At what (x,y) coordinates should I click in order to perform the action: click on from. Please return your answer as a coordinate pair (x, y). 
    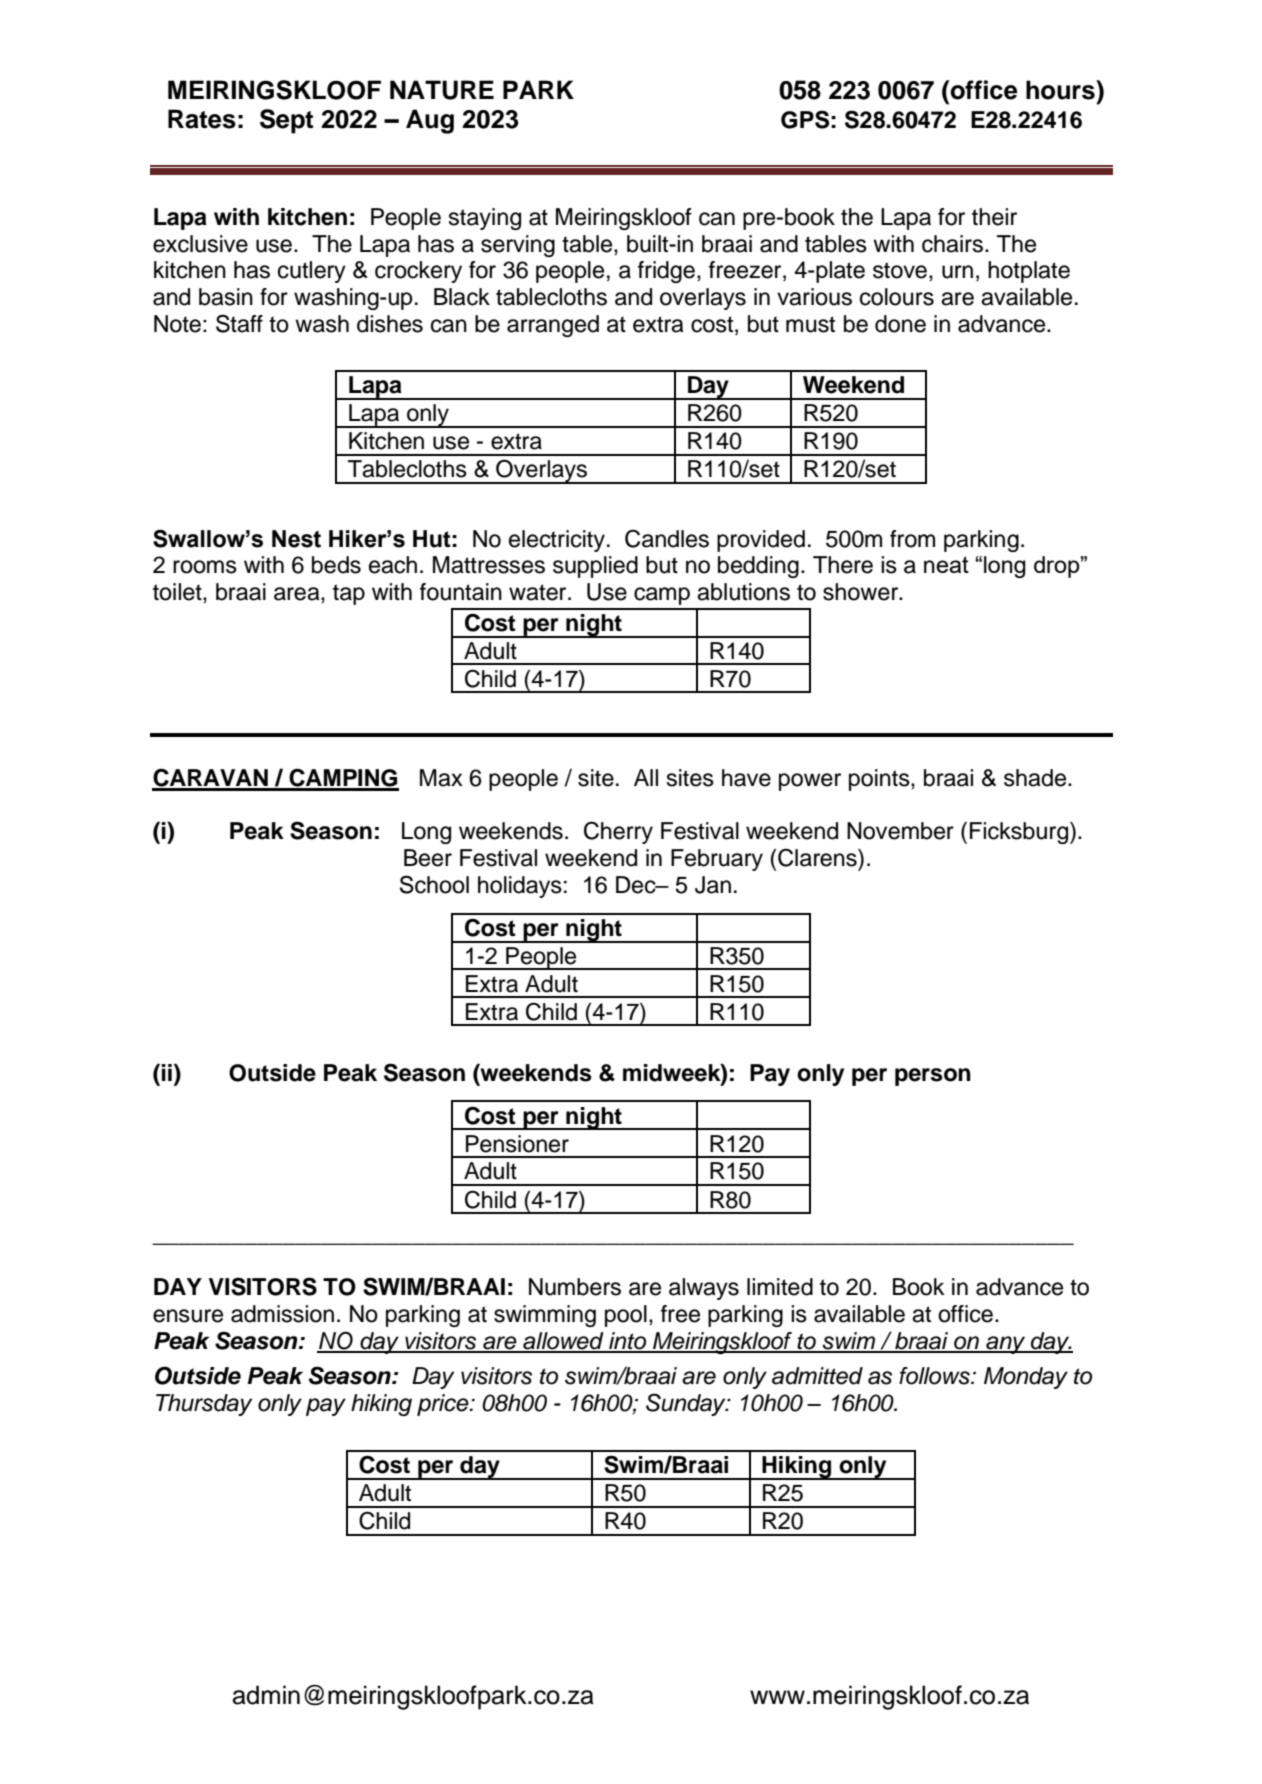
    Looking at the image, I should click on (912, 539).
